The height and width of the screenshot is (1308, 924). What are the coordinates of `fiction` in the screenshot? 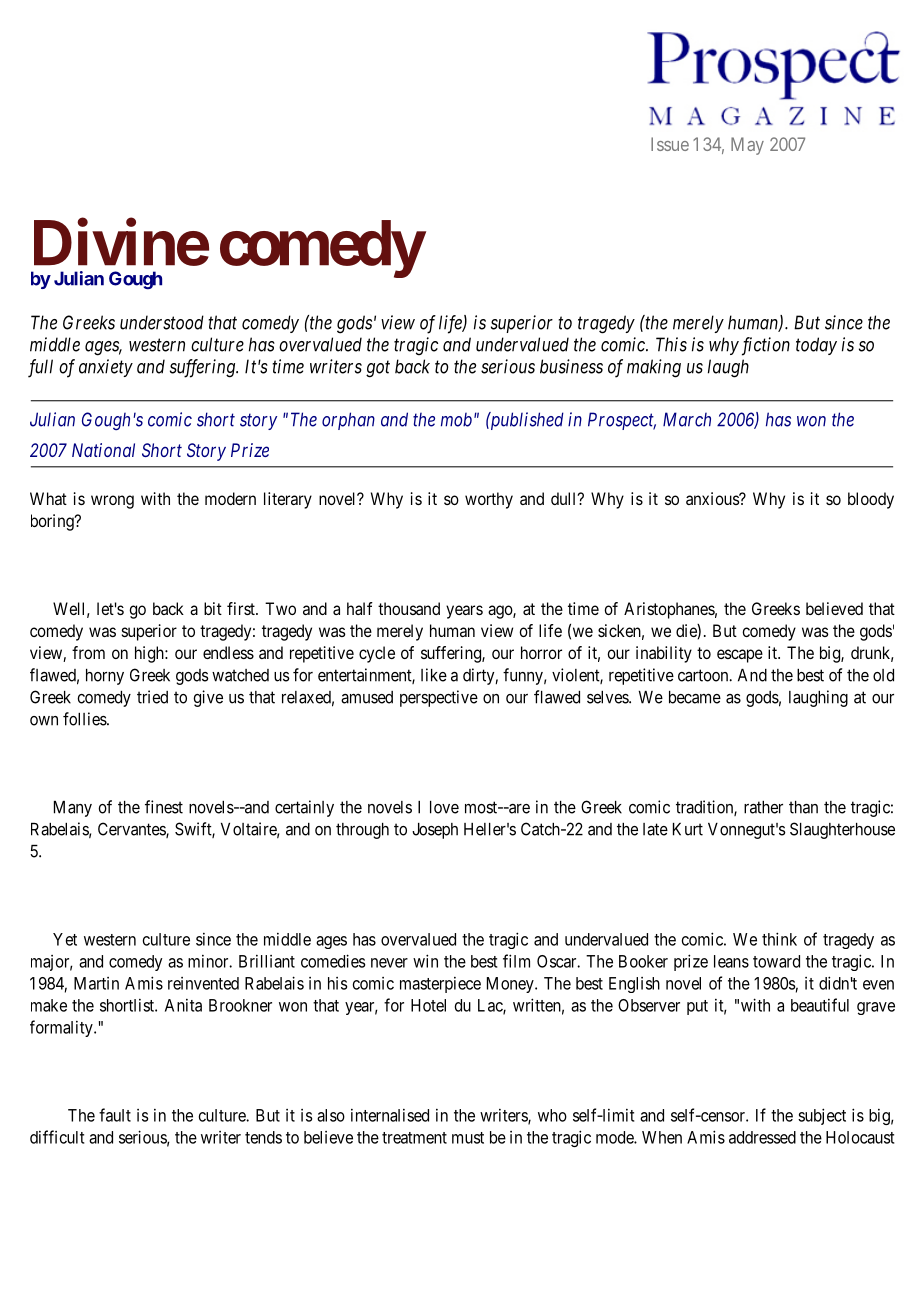 It's located at (766, 346).
